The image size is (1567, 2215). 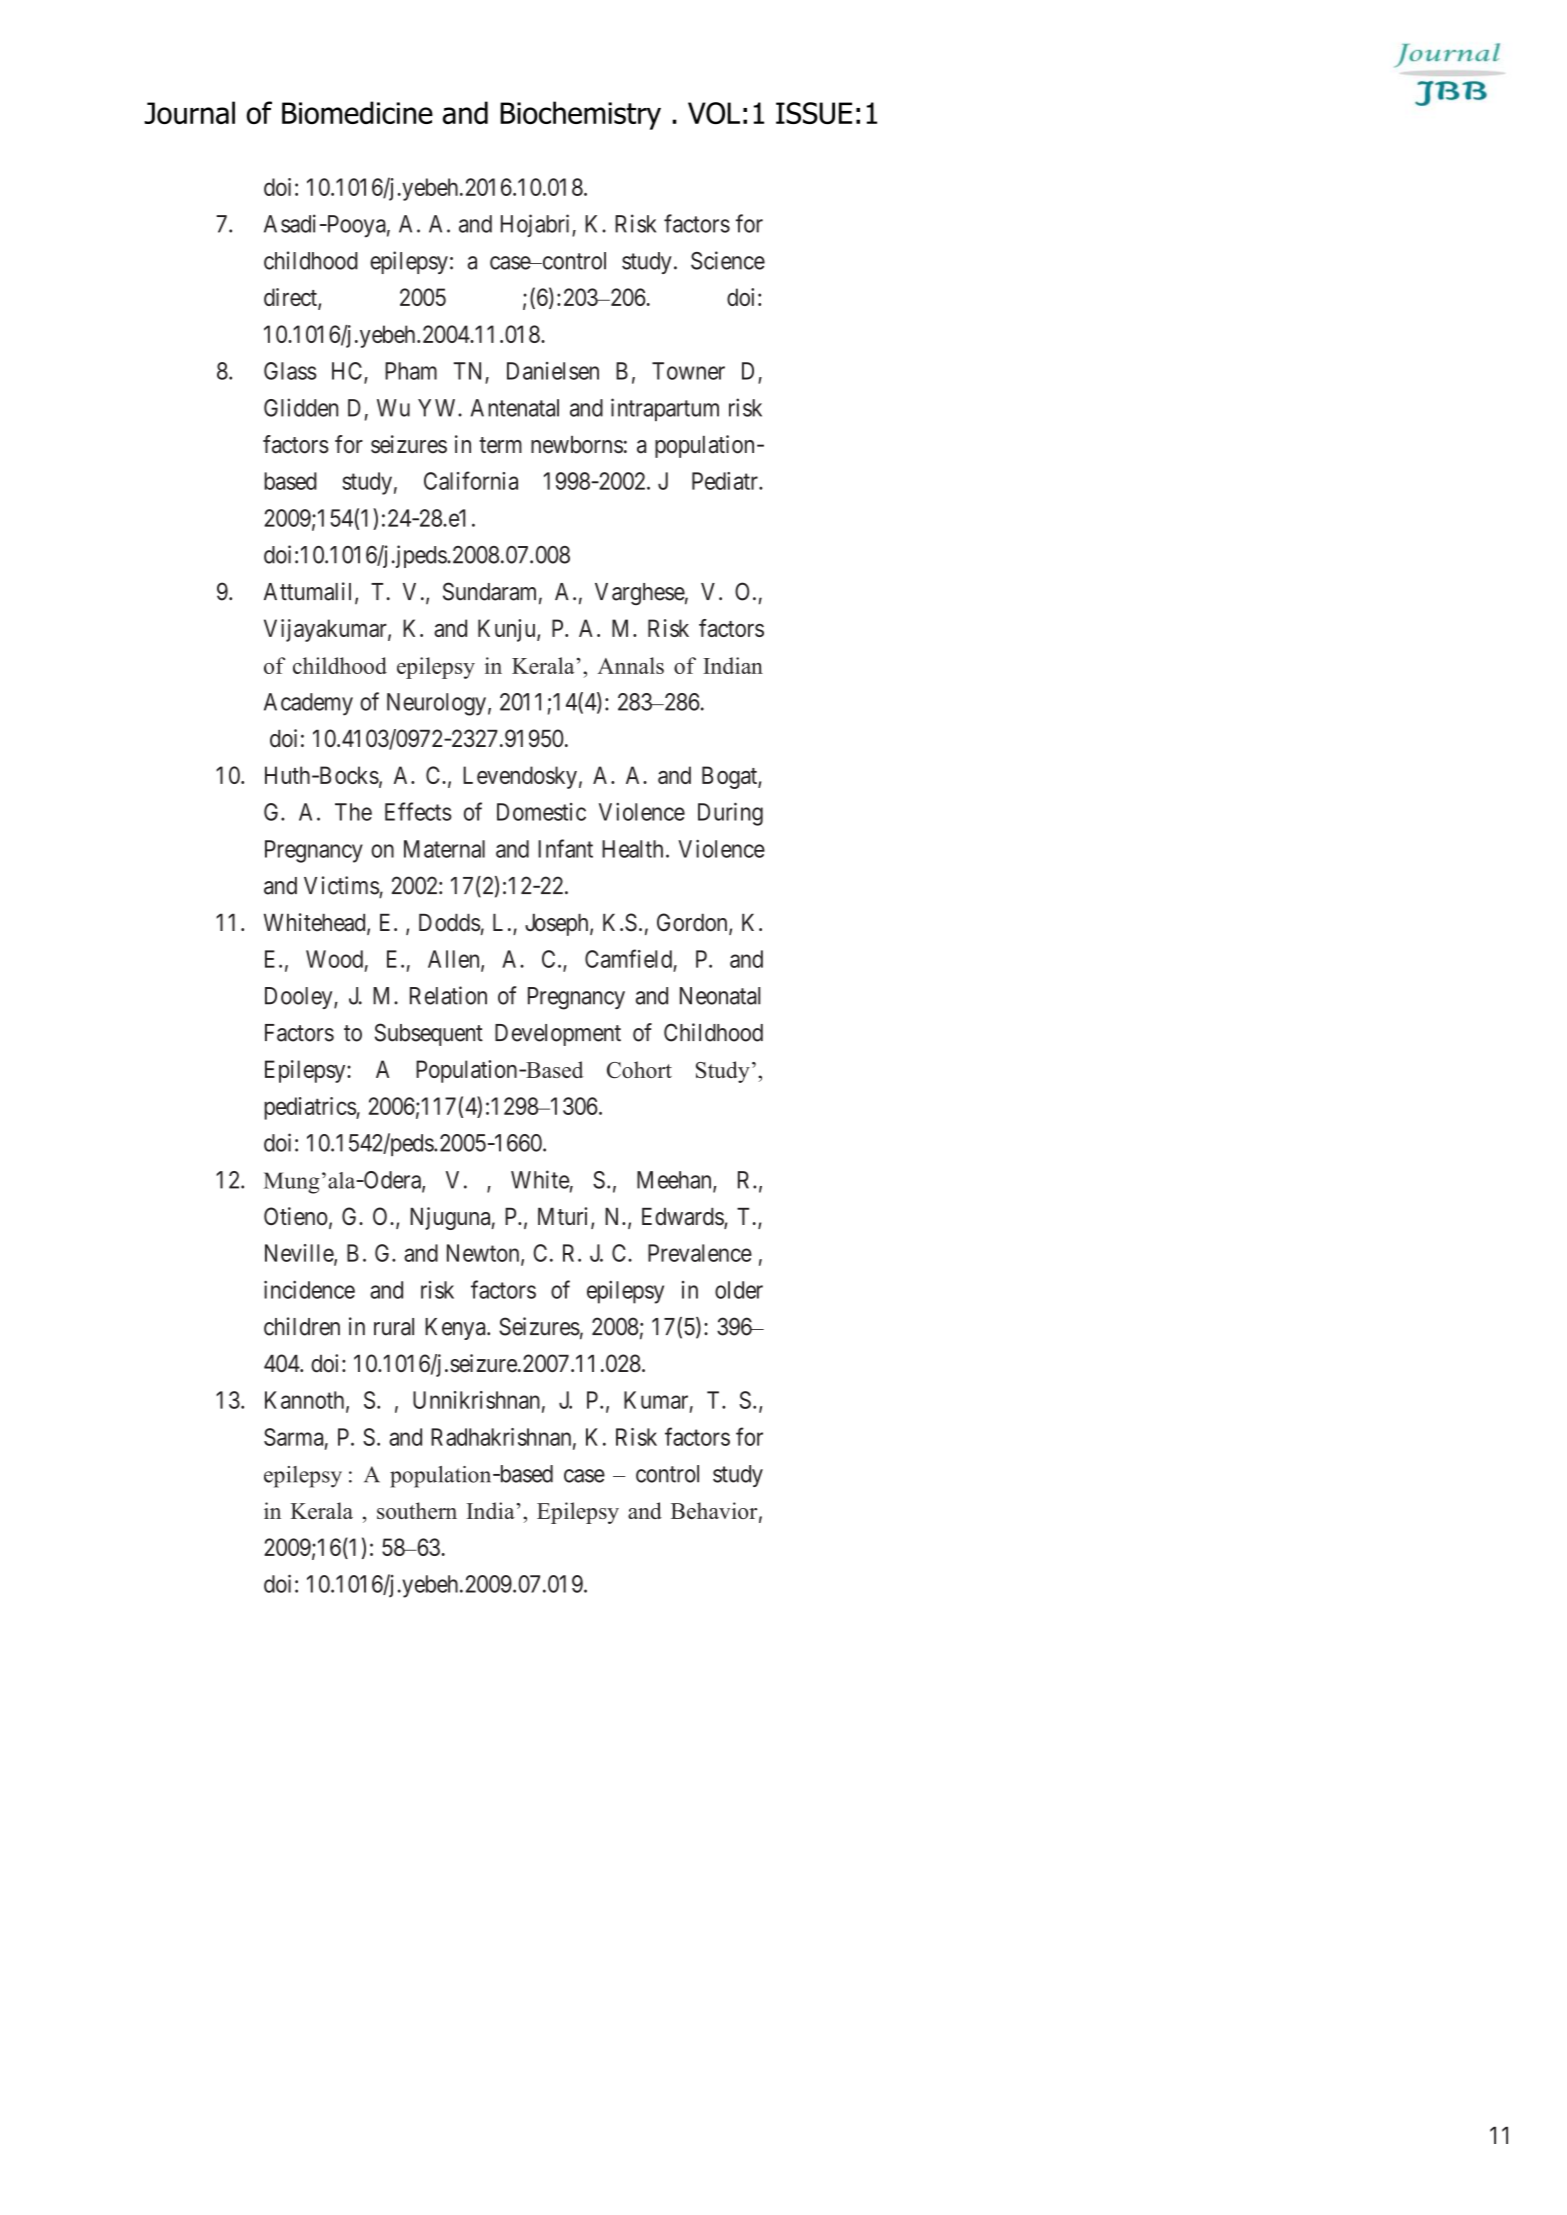 I want to click on children, so click(x=302, y=1326).
